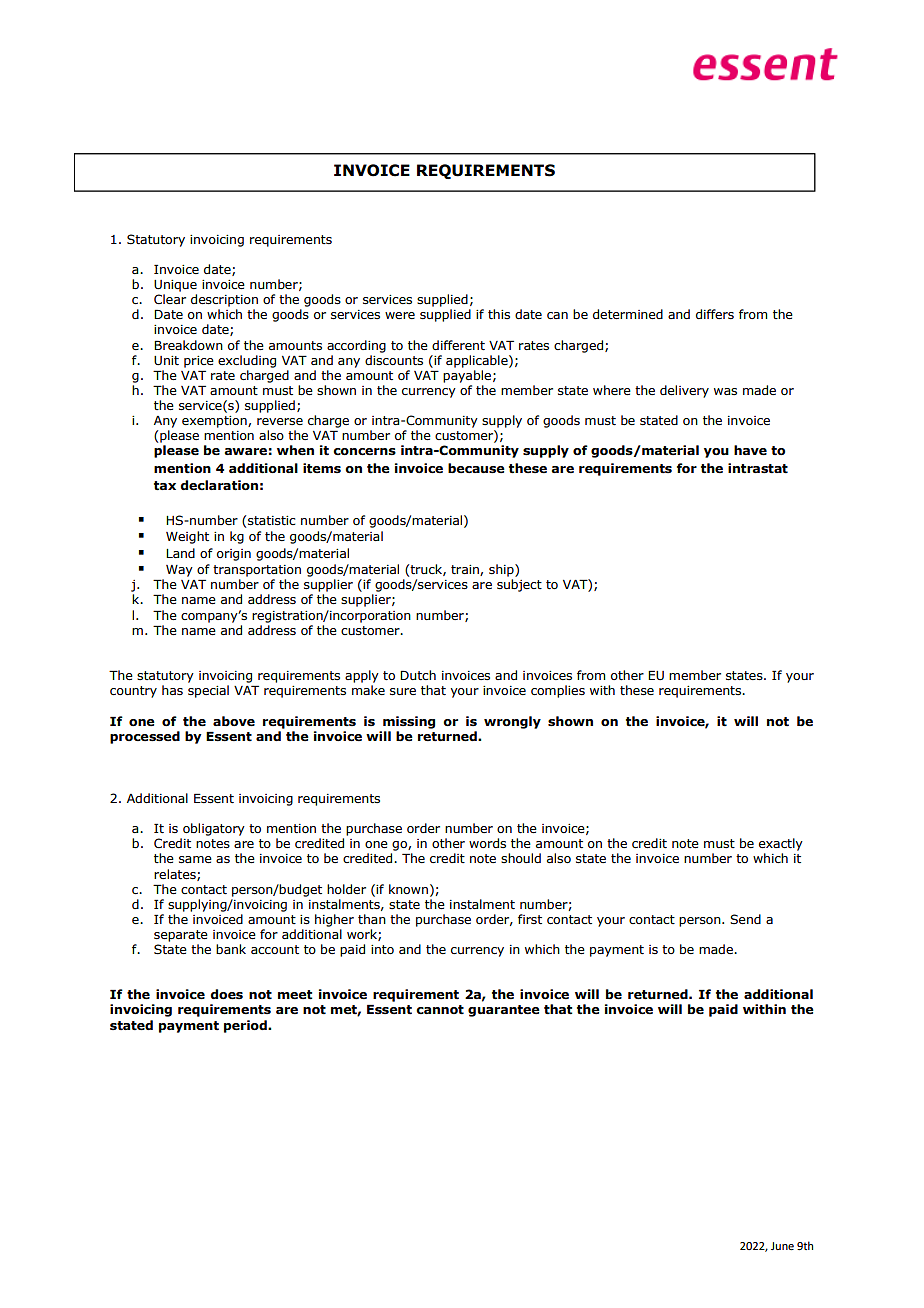 Image resolution: width=924 pixels, height=1308 pixels. I want to click on bank, so click(231, 949).
